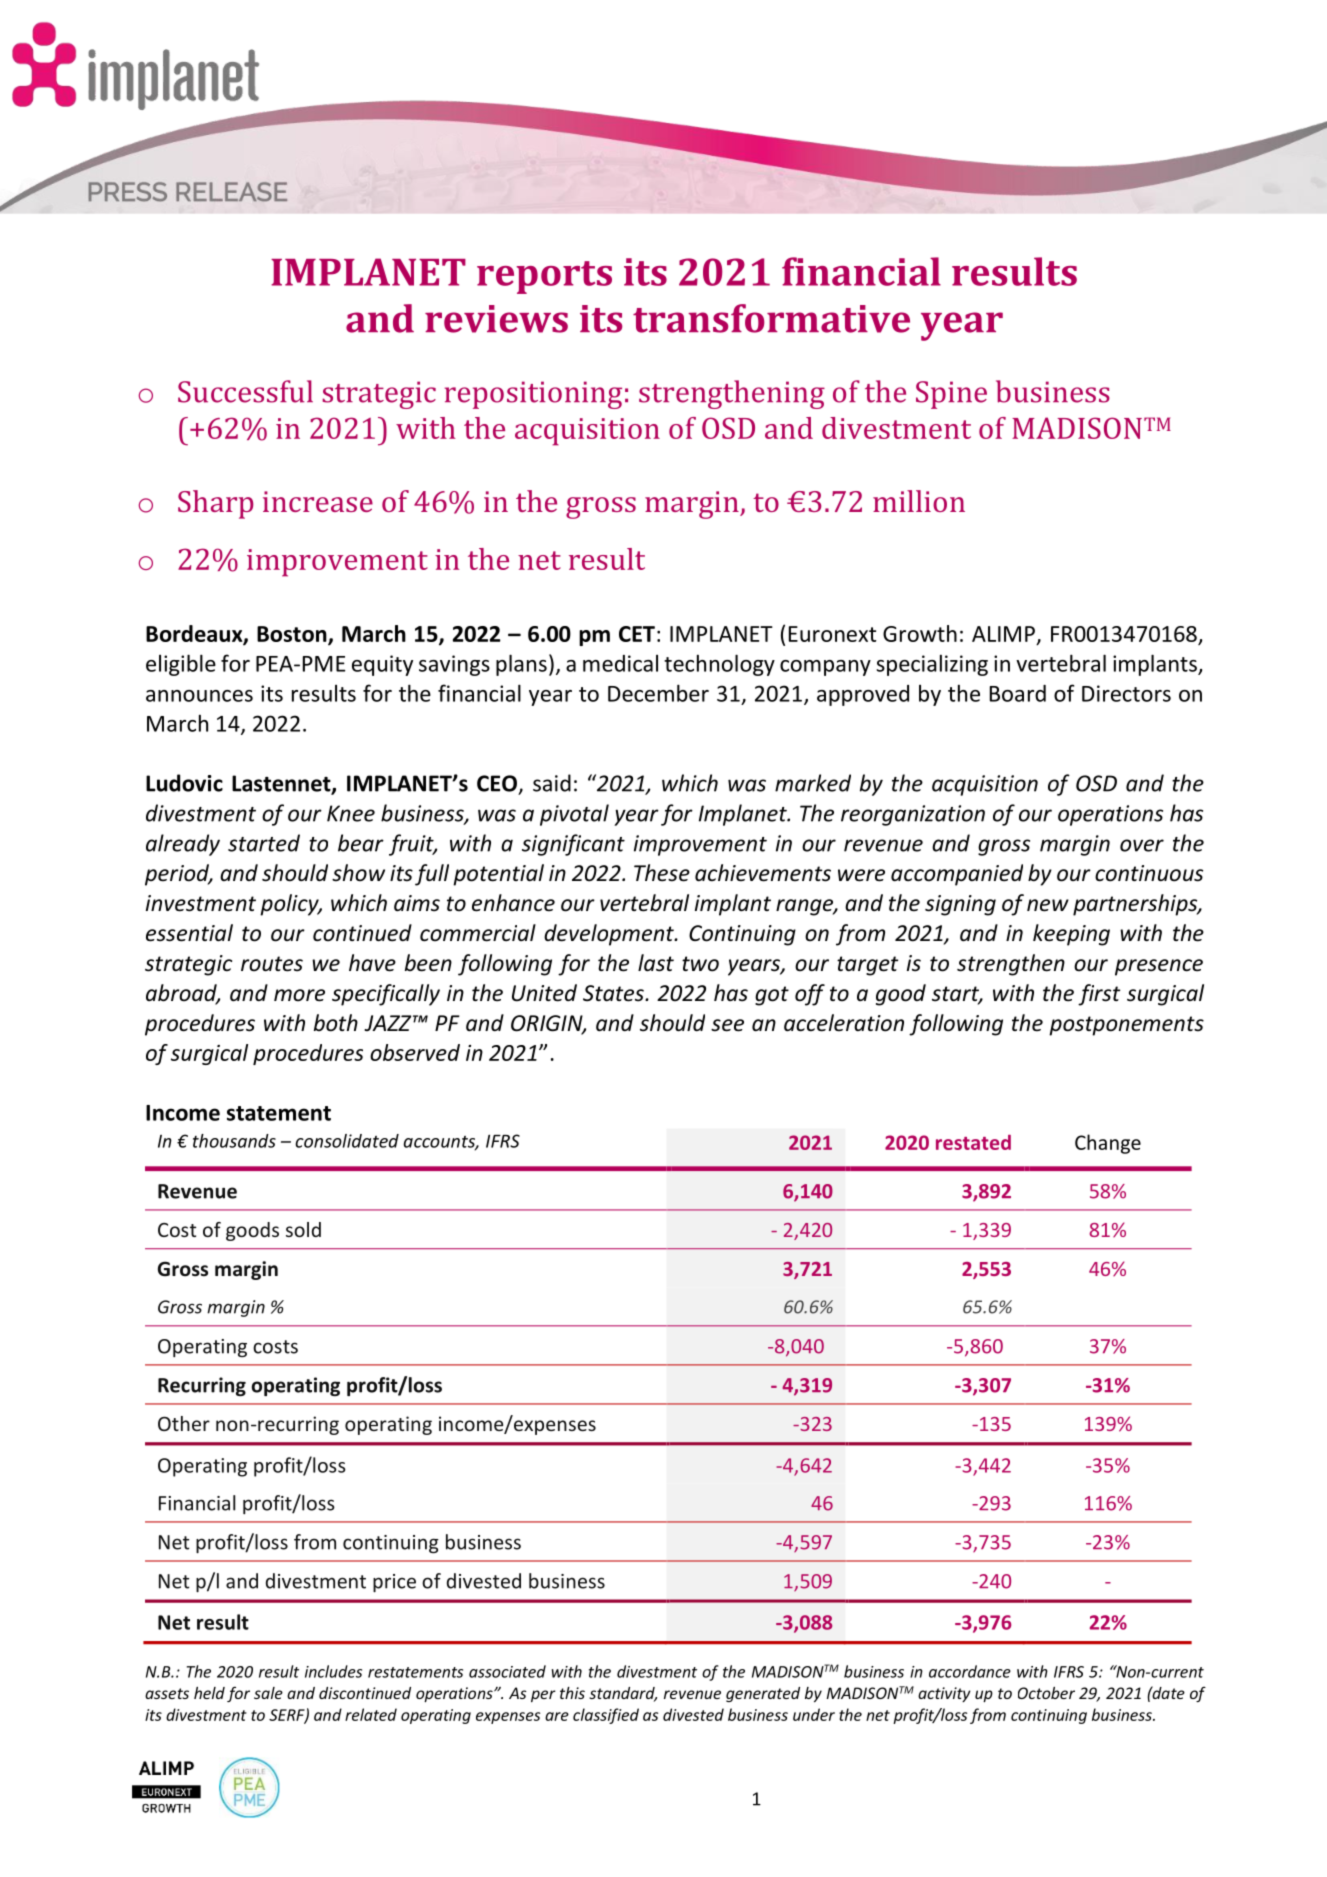 The width and height of the screenshot is (1327, 1877). I want to click on sold, so click(303, 1229).
